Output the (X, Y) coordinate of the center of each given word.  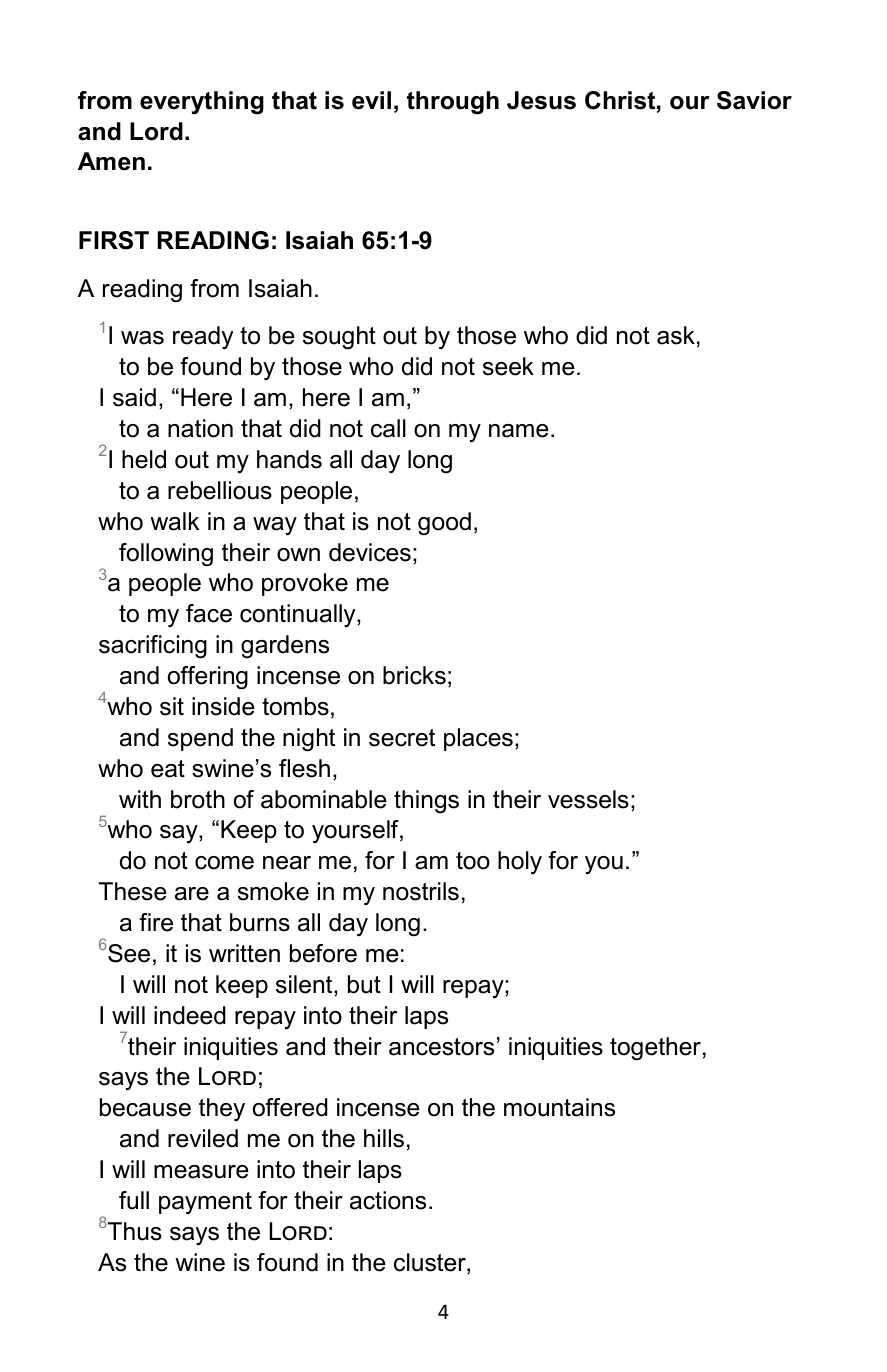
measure (201, 1172)
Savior (754, 100)
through (453, 103)
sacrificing (153, 647)
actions (388, 1200)
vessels (588, 799)
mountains (559, 1107)
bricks (414, 675)
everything (202, 103)
